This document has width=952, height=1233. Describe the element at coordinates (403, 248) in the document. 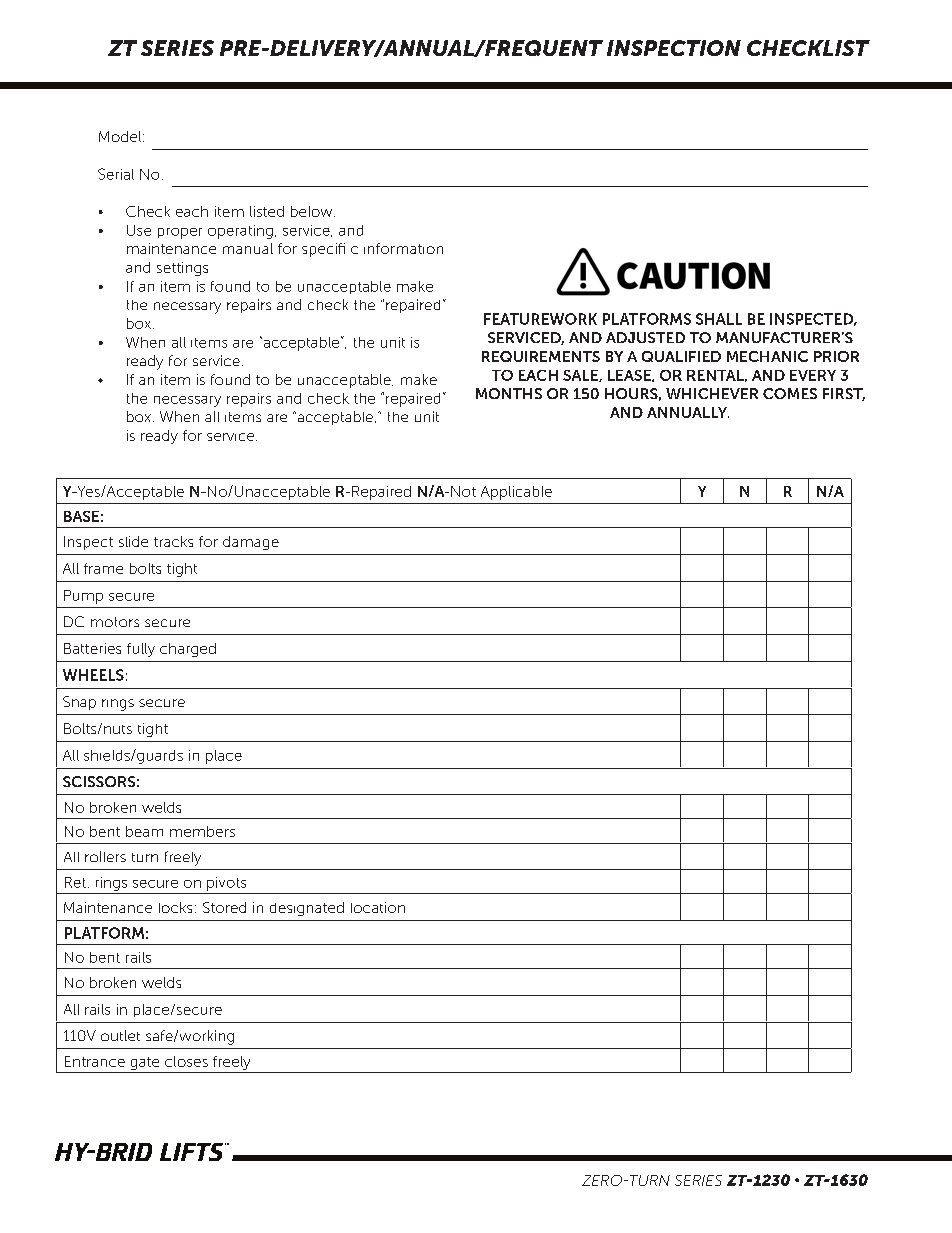

I see `information` at that location.
